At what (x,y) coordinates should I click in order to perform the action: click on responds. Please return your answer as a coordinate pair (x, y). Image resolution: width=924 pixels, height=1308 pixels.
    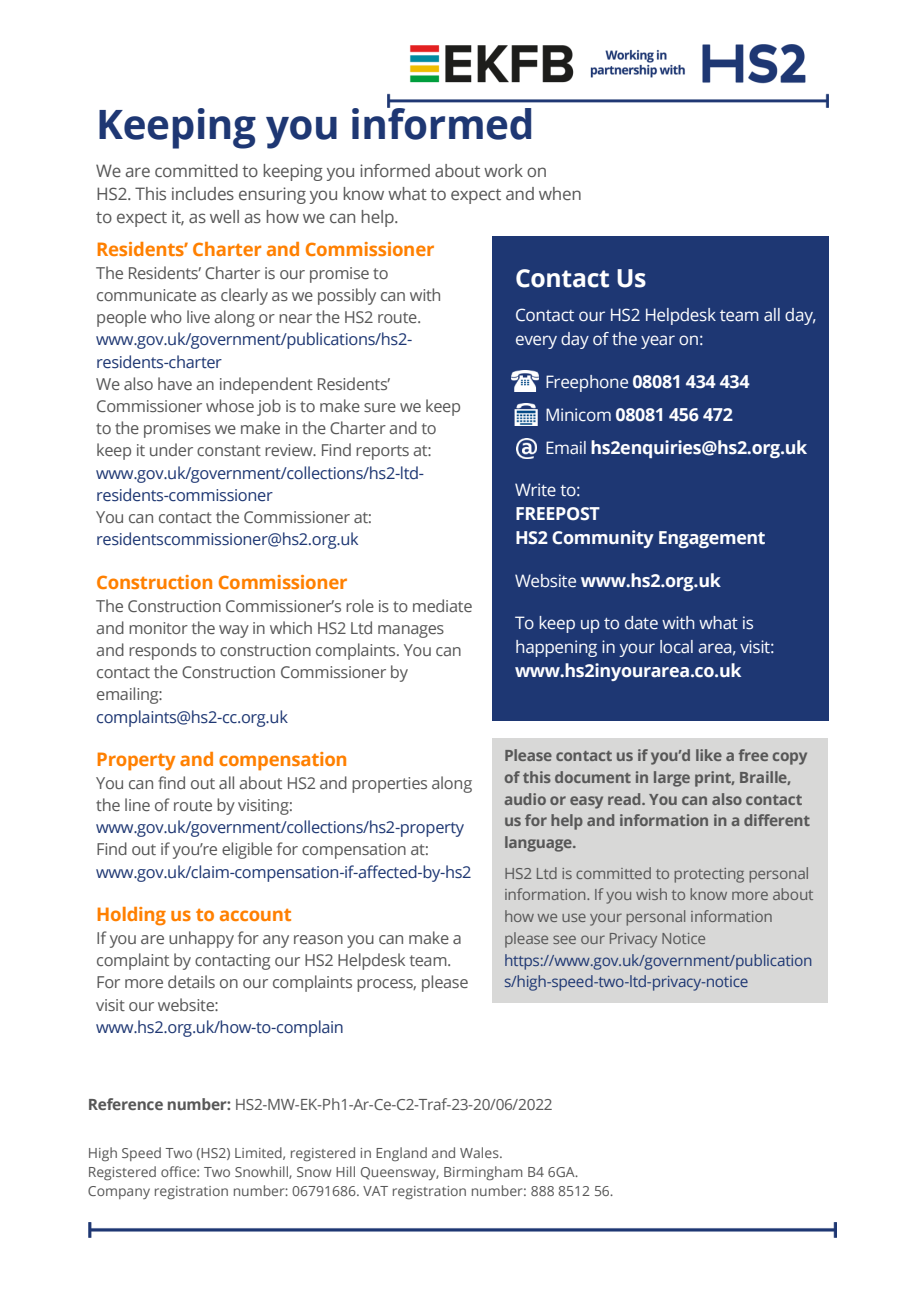
    Looking at the image, I should click on (163, 651).
